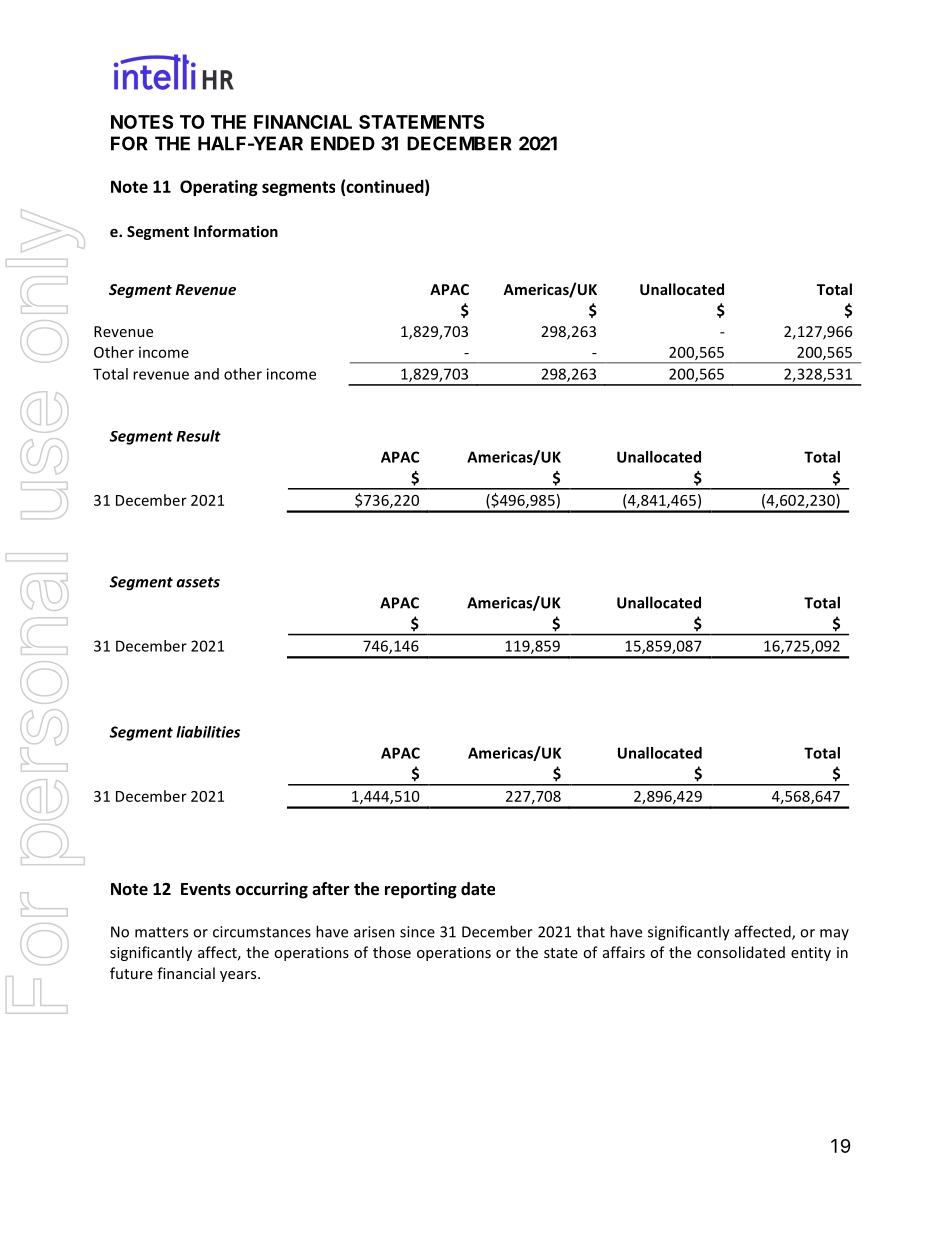  I want to click on circumstances, so click(262, 932).
